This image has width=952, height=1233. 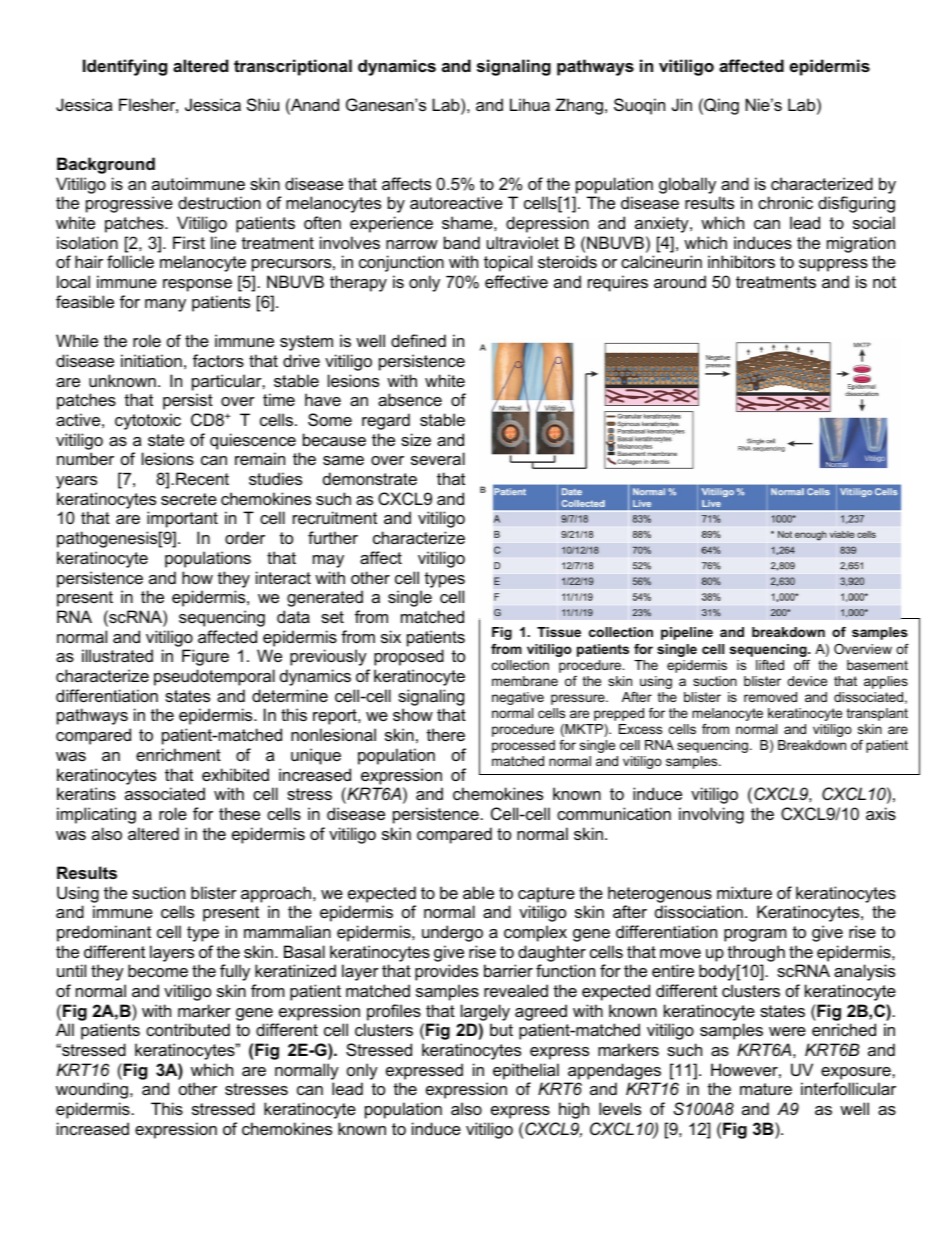 I want to click on involving, so click(x=711, y=815).
